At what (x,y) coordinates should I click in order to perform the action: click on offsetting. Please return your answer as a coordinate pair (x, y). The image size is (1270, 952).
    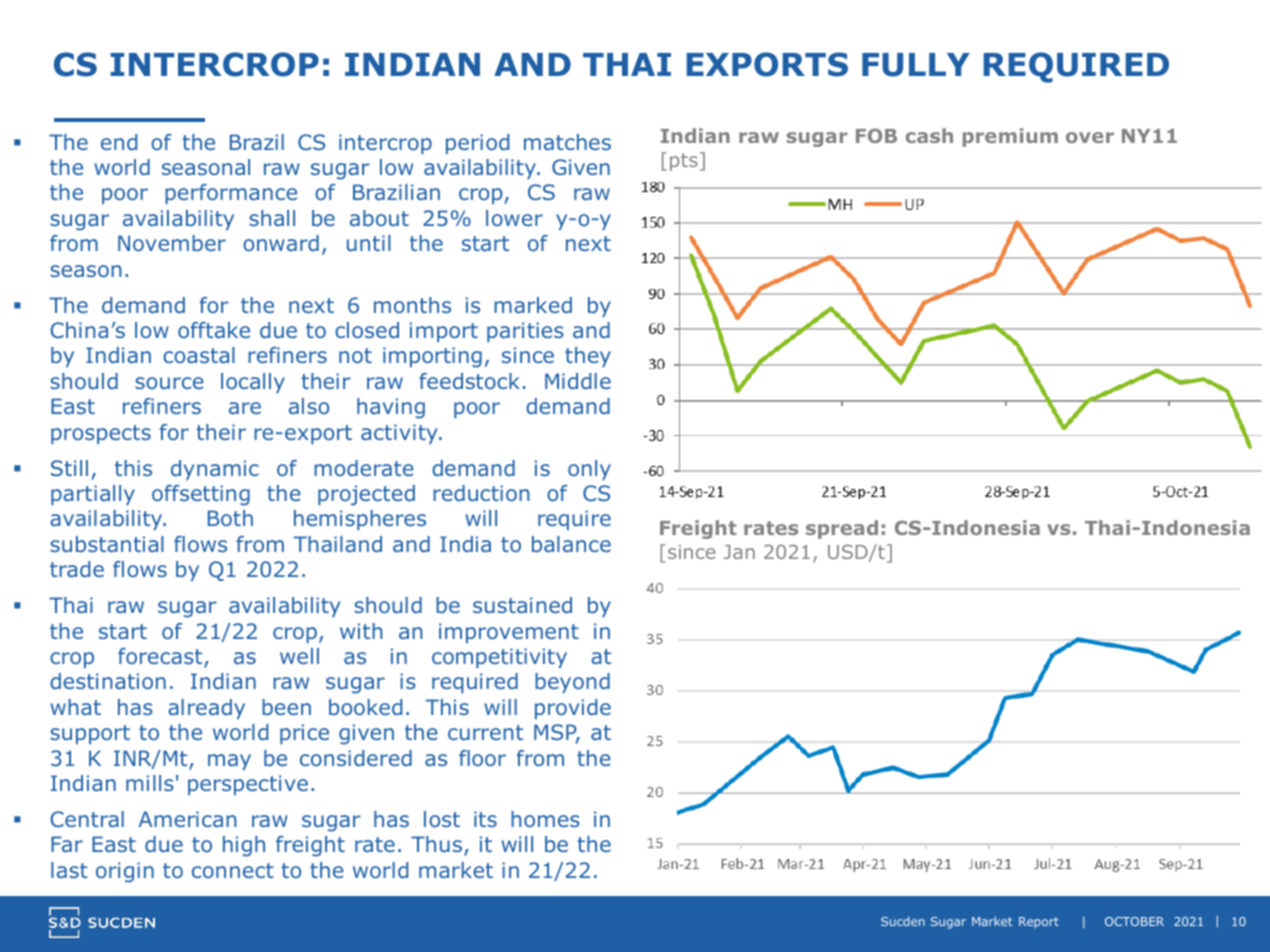
    Looking at the image, I should click on (201, 495).
